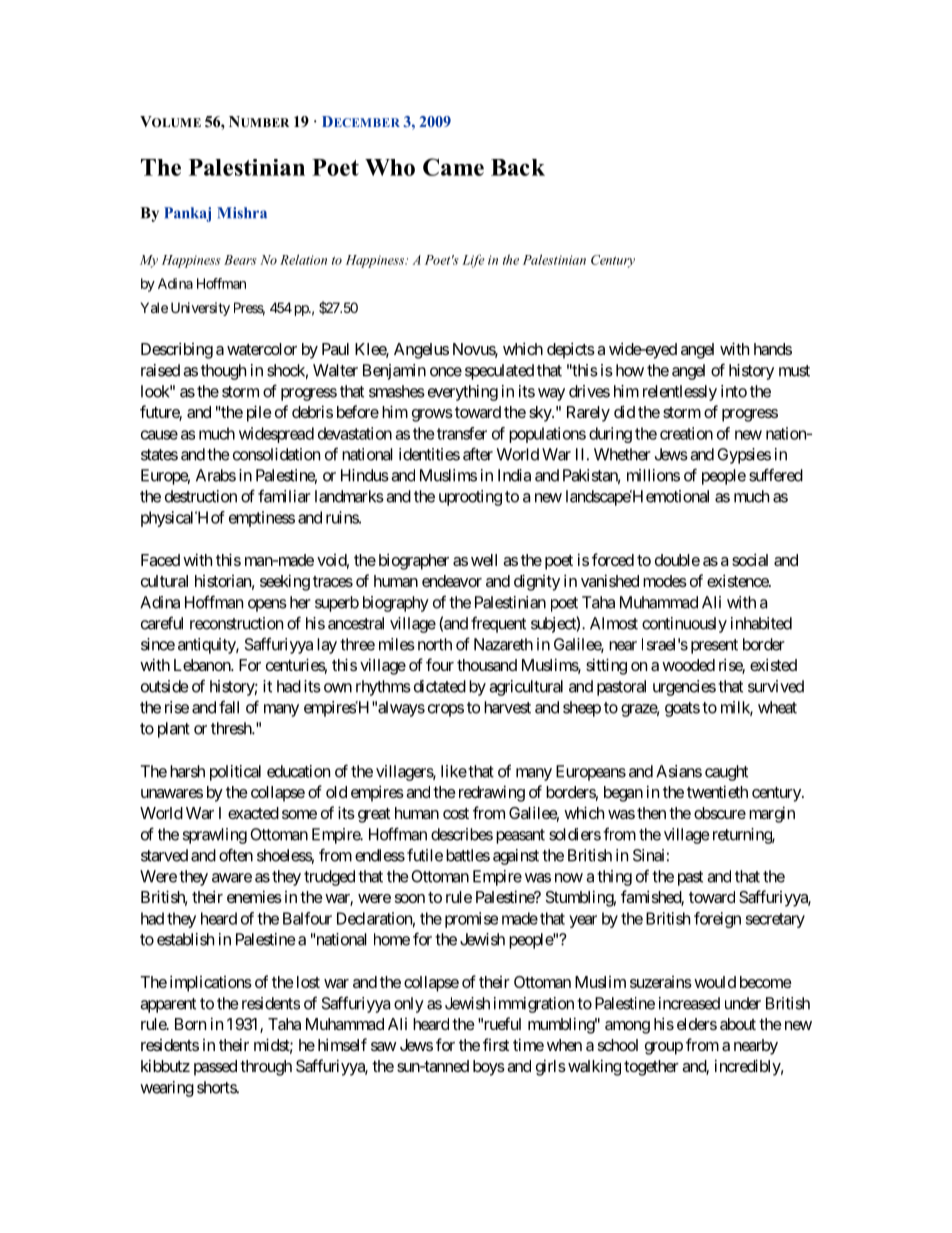  I want to click on wheat, so click(777, 707).
